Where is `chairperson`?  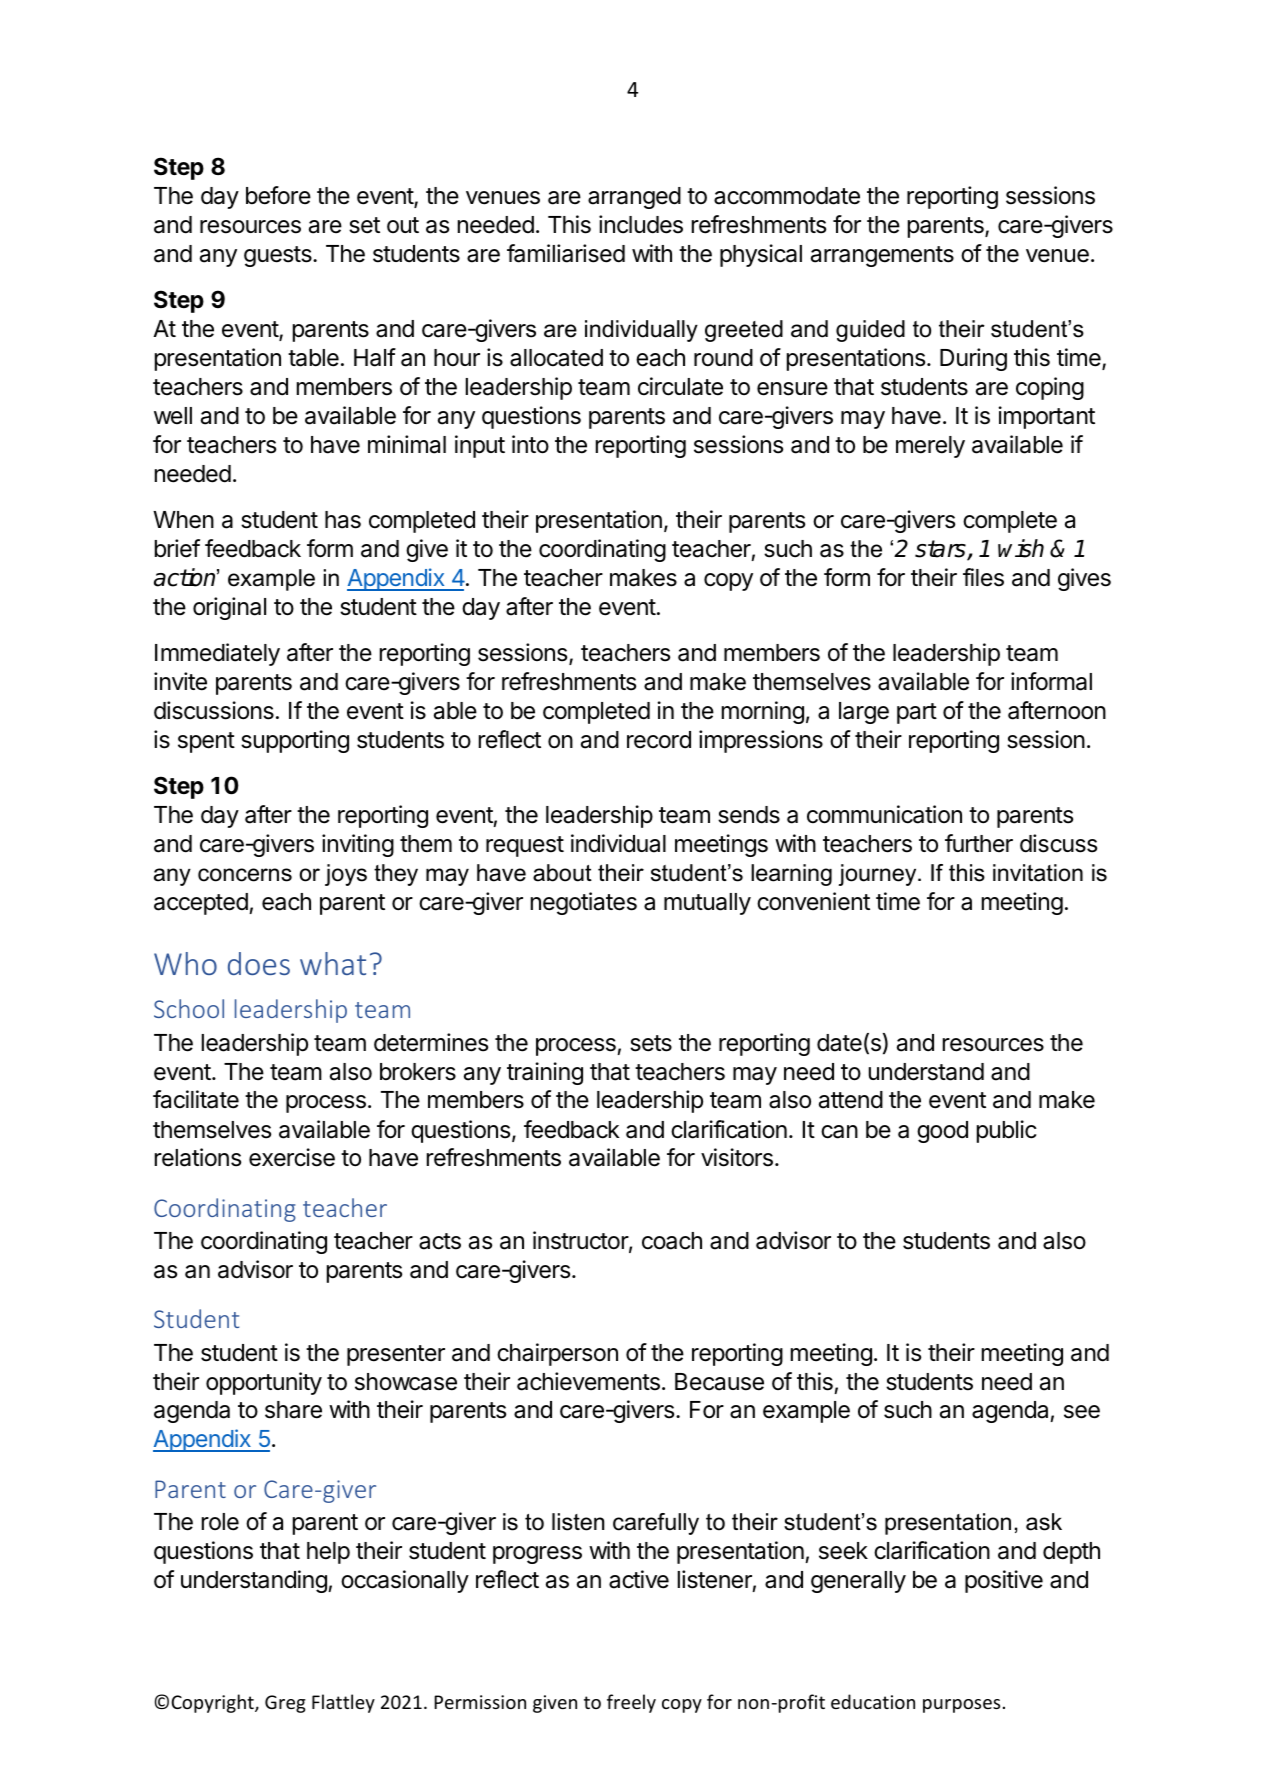 chairperson is located at coordinates (557, 1354).
